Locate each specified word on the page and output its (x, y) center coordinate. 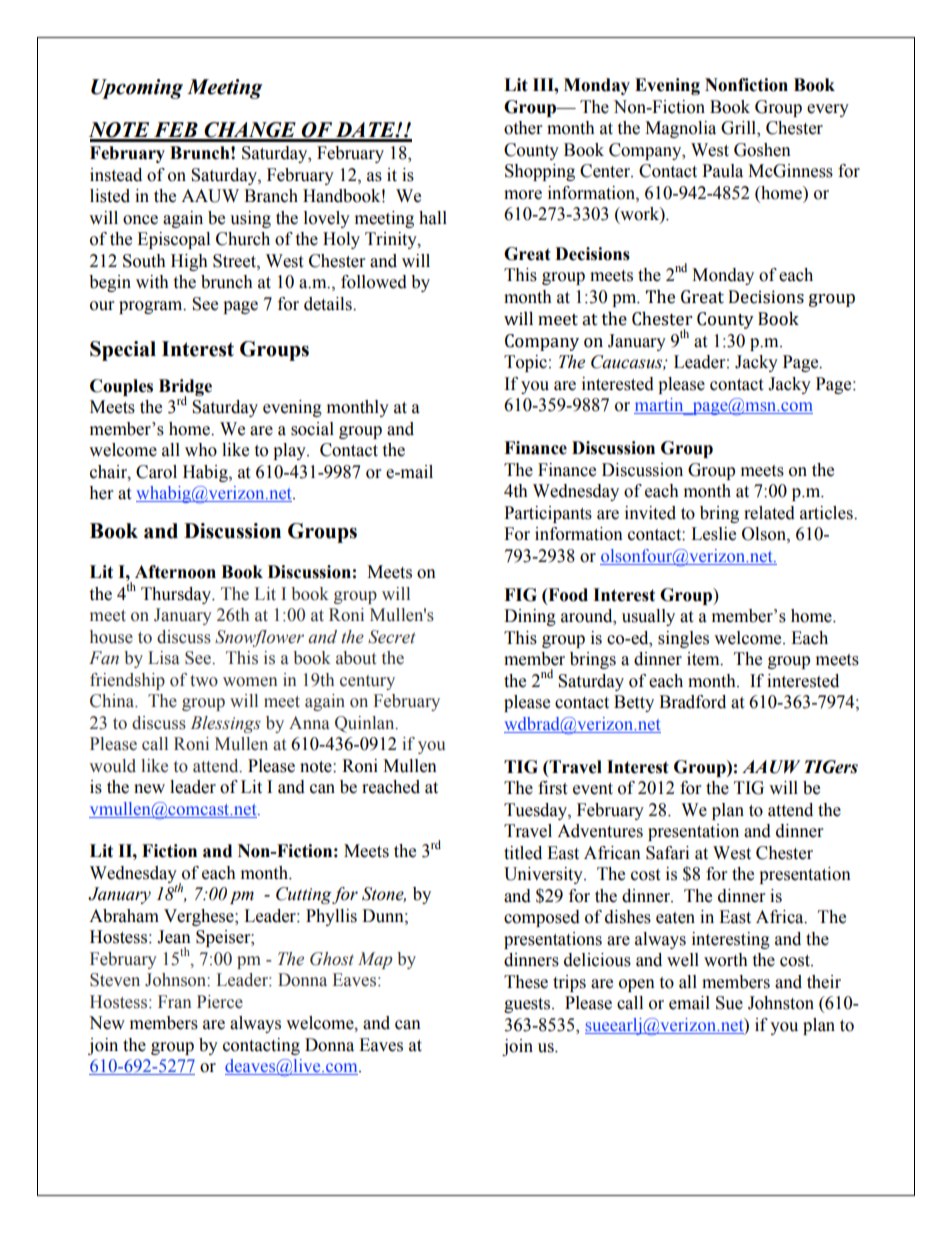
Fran (174, 1002)
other (523, 128)
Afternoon (175, 572)
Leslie (713, 534)
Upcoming (137, 89)
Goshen (762, 150)
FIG (520, 595)
